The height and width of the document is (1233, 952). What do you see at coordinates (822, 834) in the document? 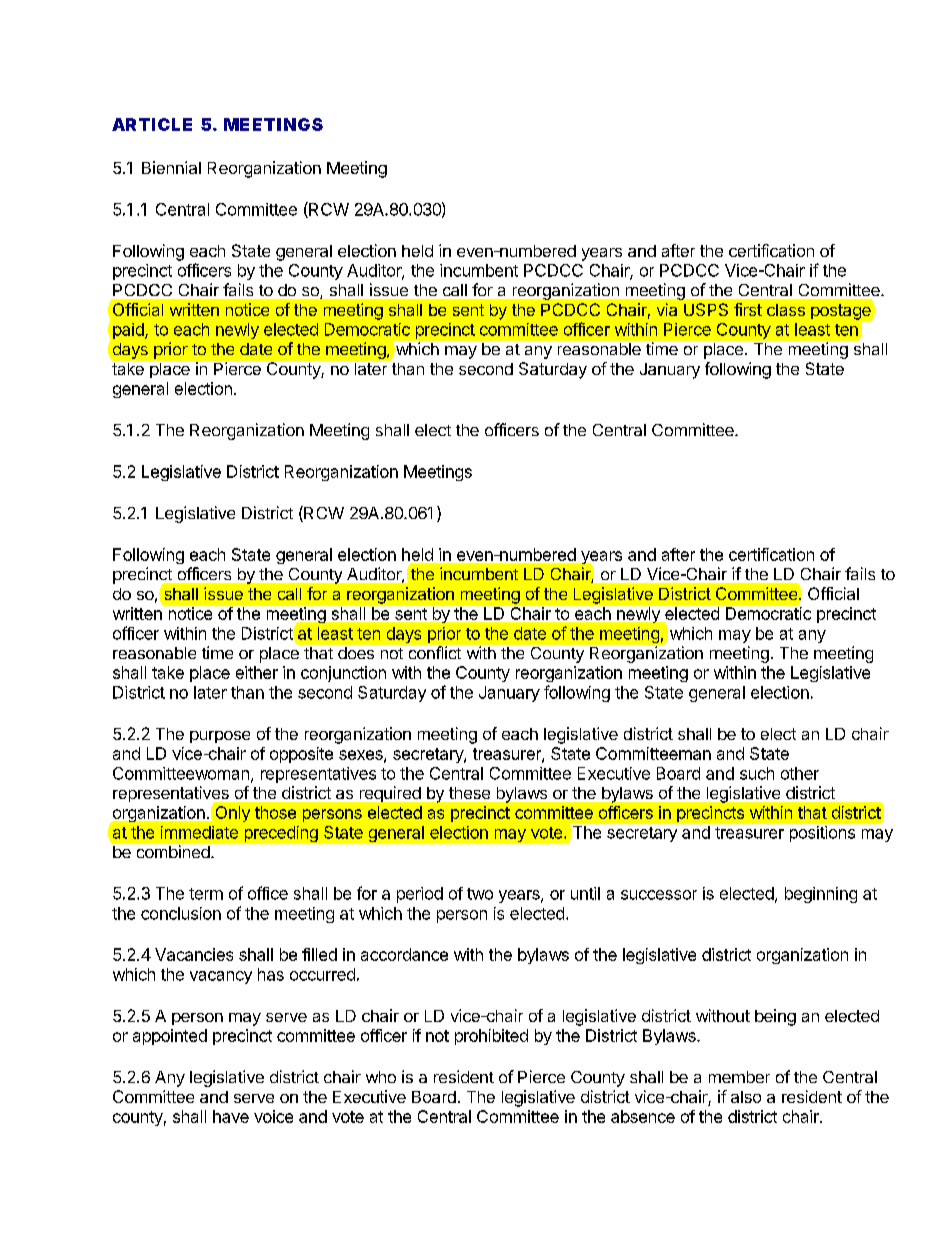
I see `positions` at bounding box center [822, 834].
